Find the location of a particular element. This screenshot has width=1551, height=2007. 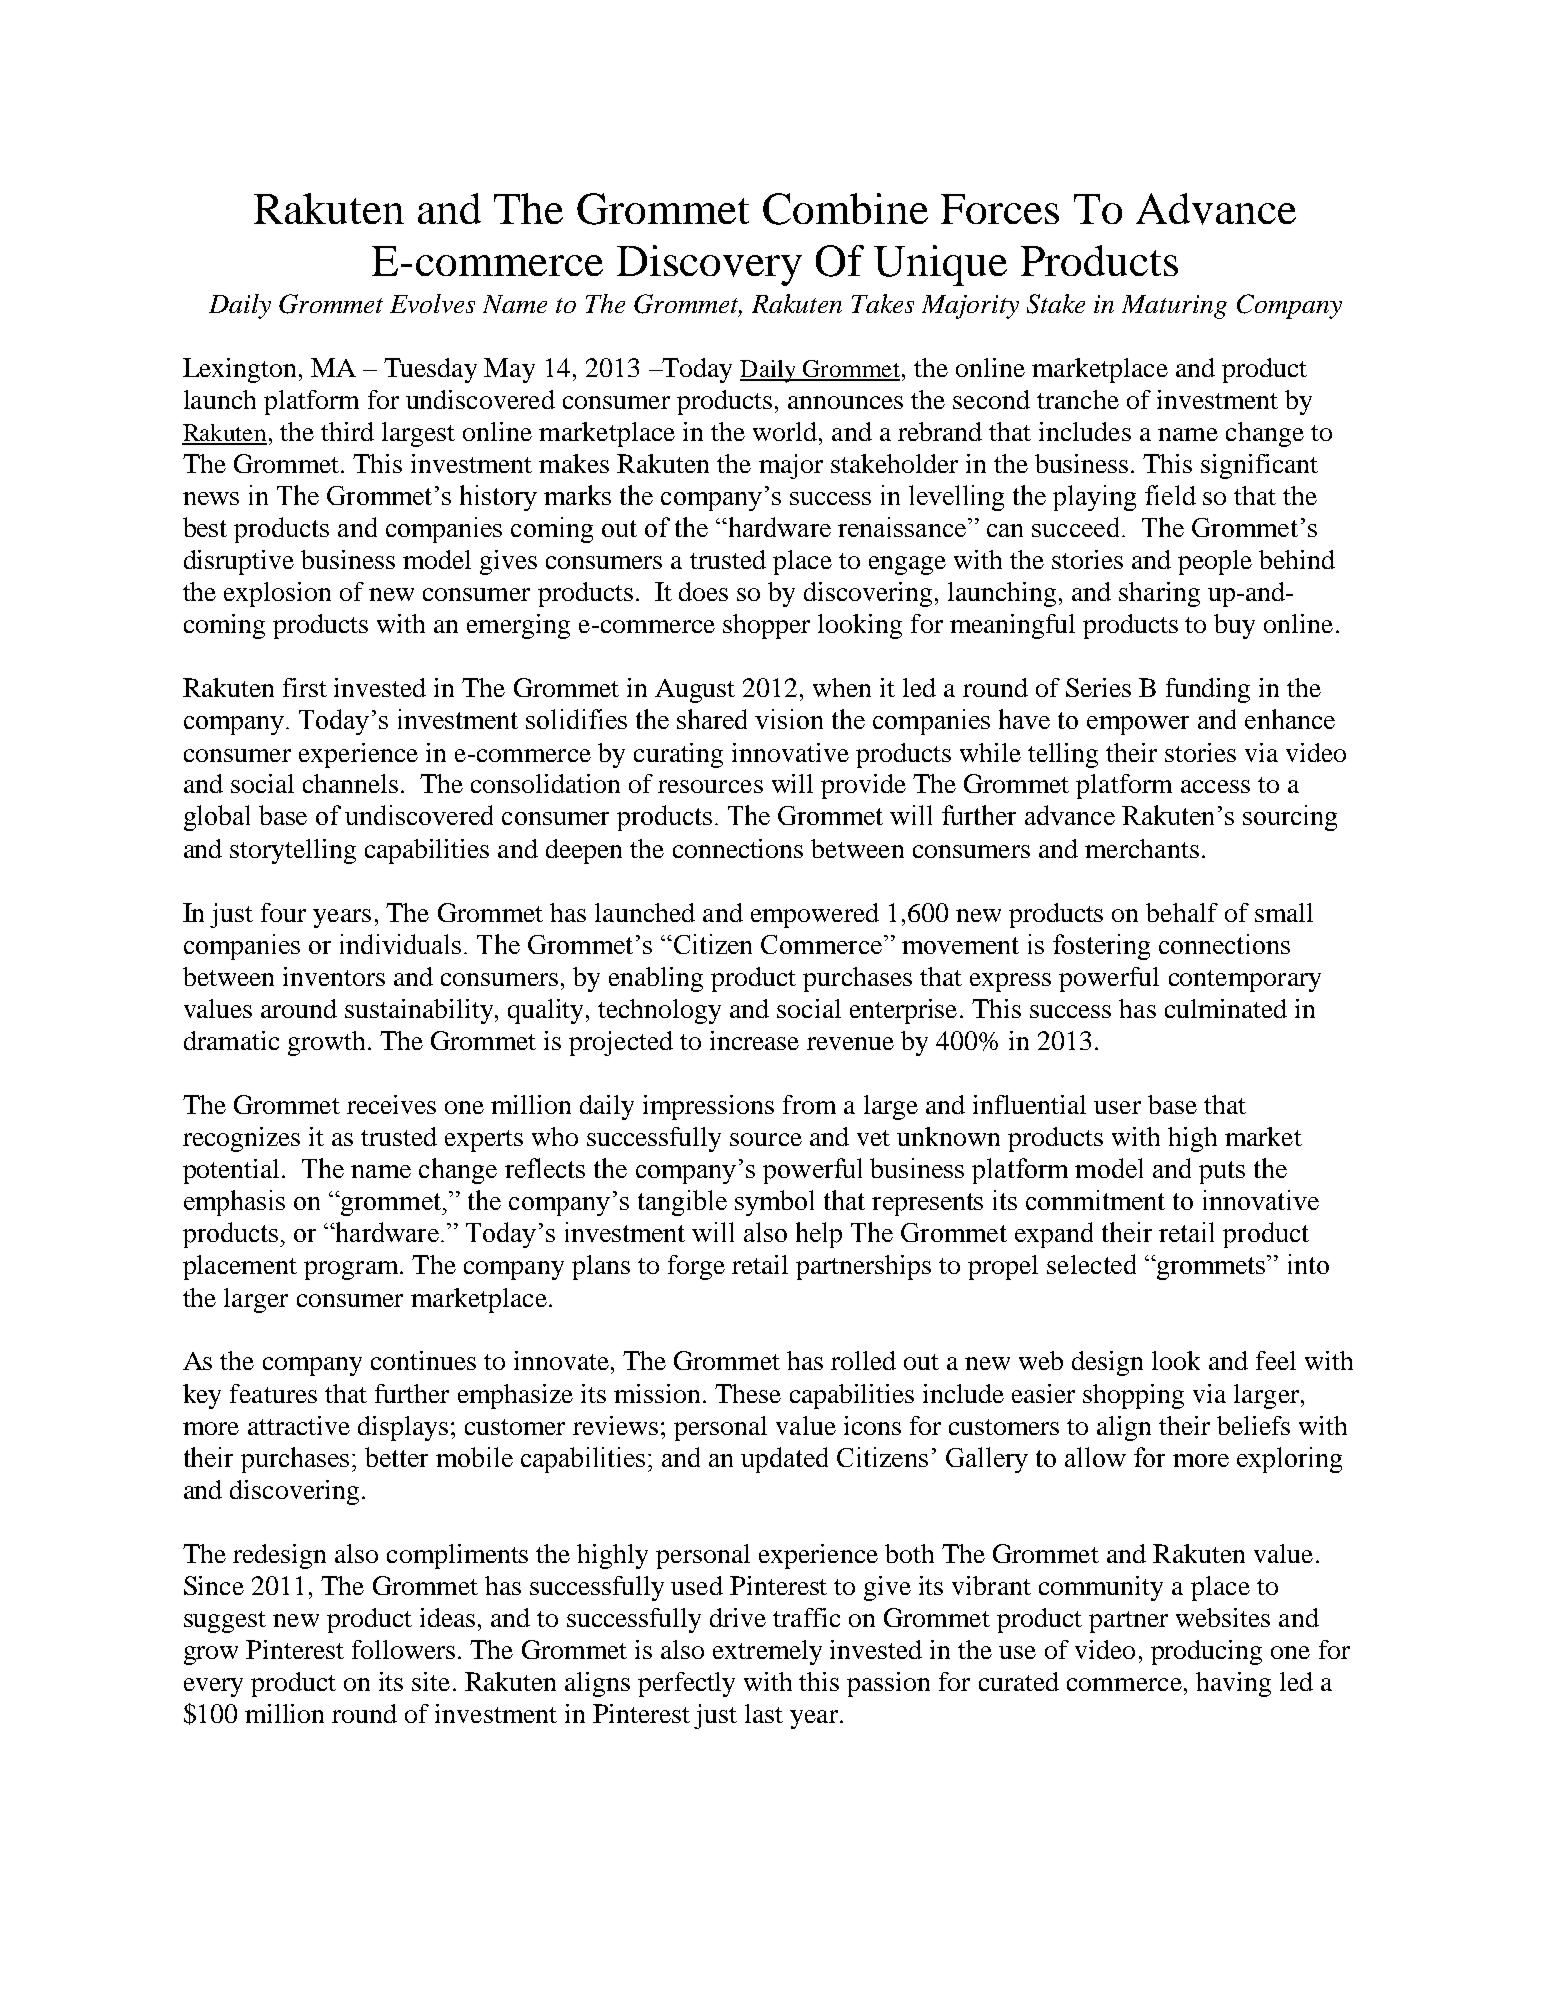

followers is located at coordinates (403, 1649).
